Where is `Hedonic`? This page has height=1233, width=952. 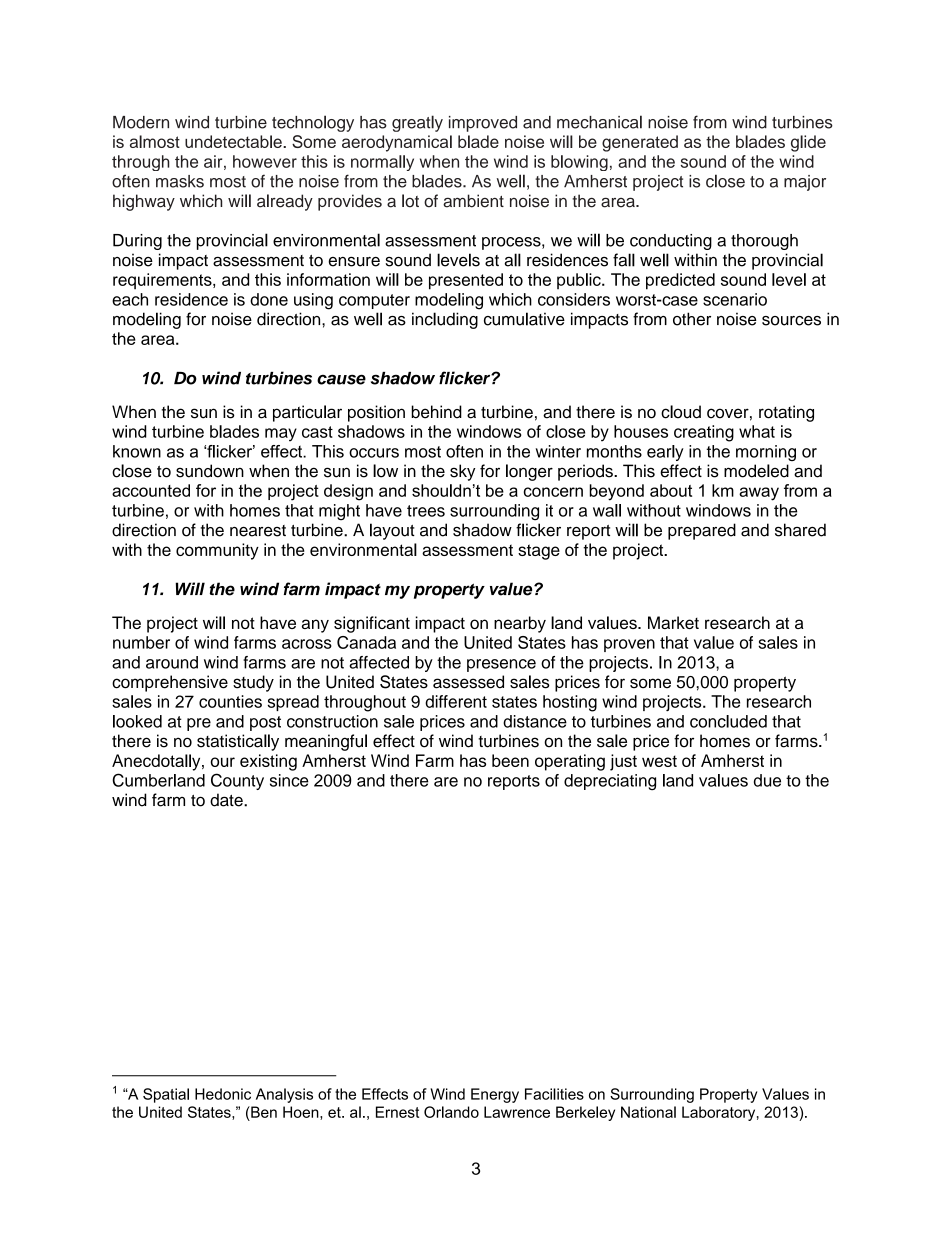
Hedonic is located at coordinates (223, 1094).
